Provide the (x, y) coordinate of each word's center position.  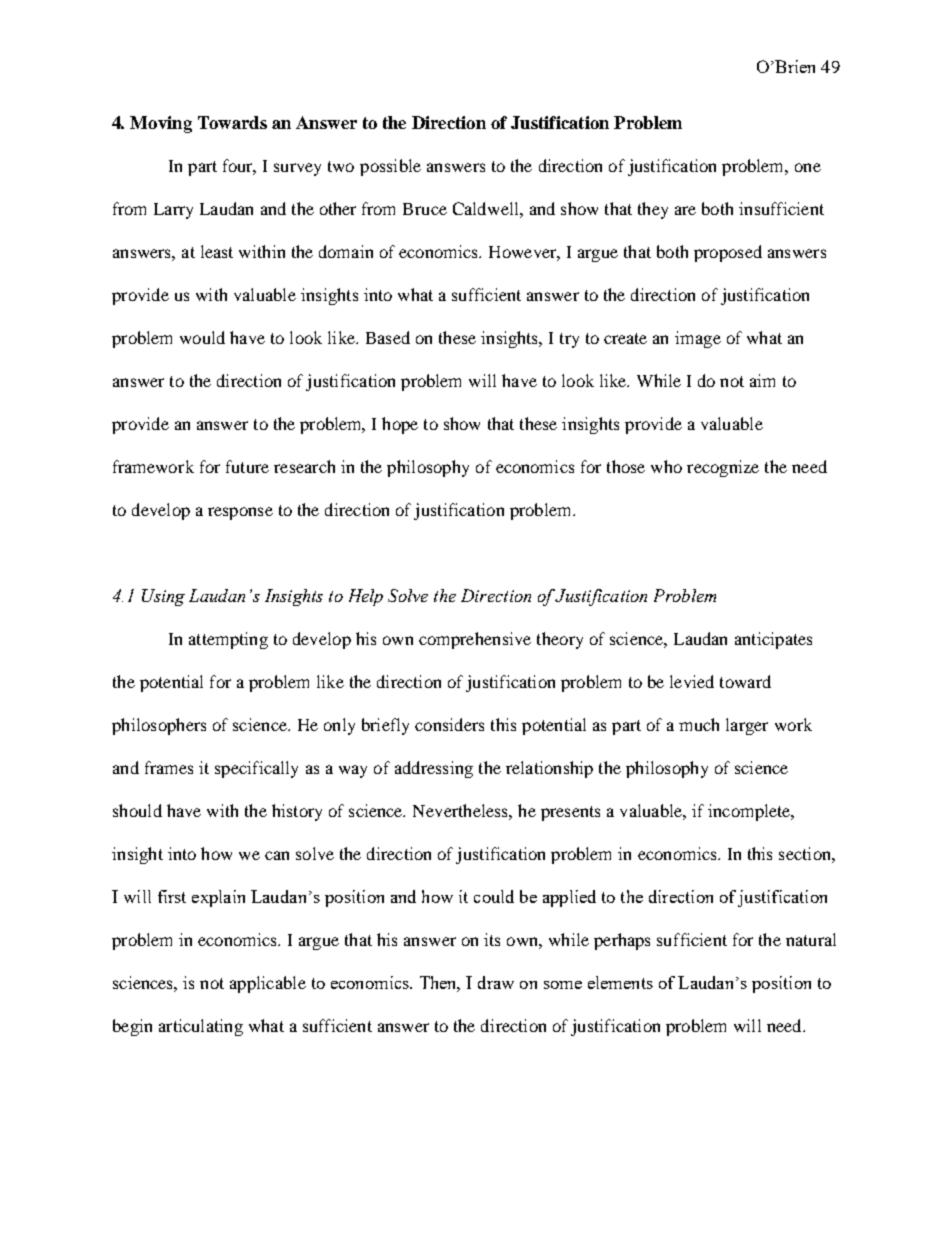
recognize (723, 468)
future (247, 466)
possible (390, 167)
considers (449, 724)
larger (747, 726)
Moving (161, 124)
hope (400, 425)
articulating (201, 1027)
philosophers (159, 726)
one (808, 167)
